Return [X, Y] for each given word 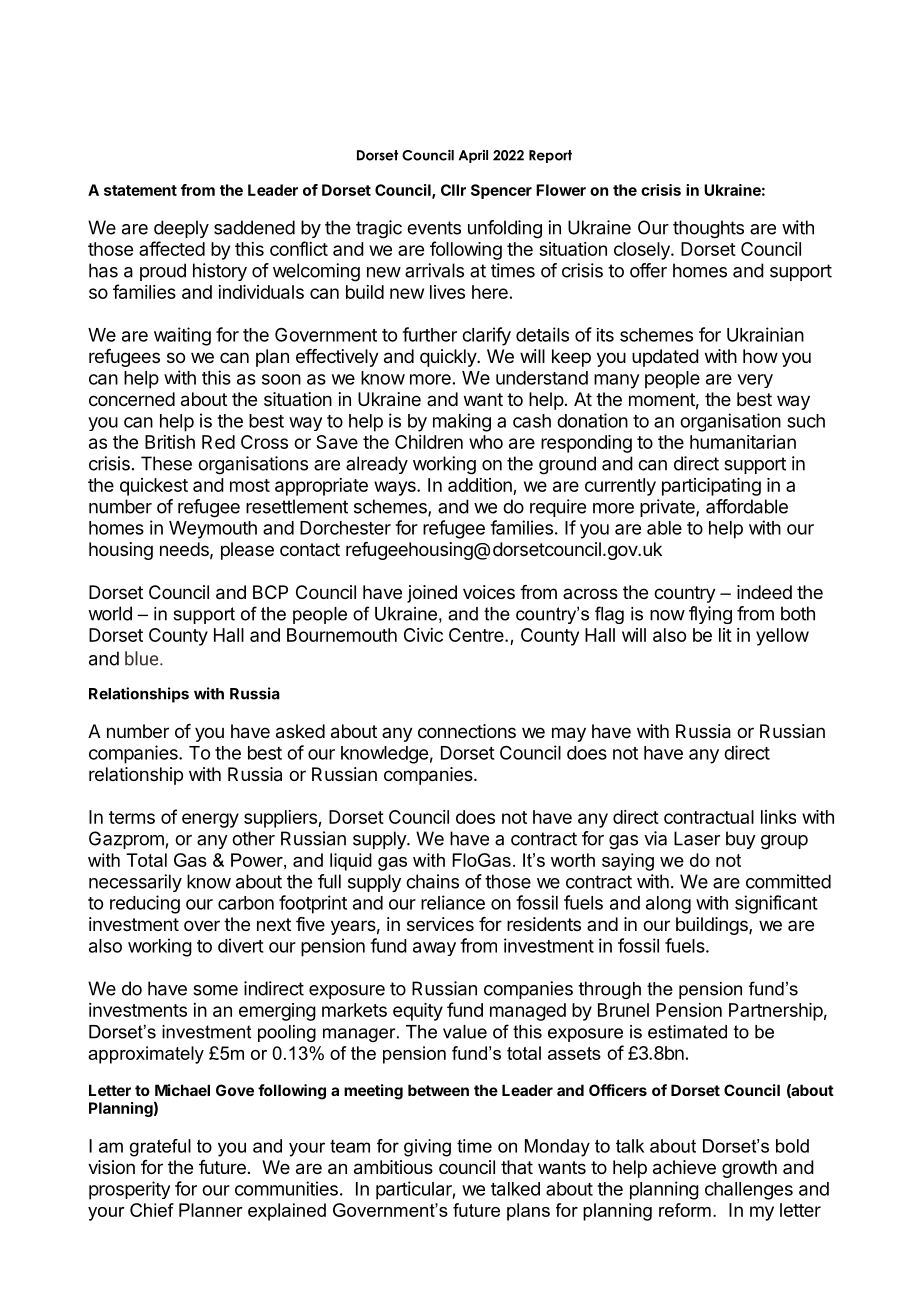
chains [432, 881]
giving [427, 1148]
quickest [154, 487]
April [473, 156]
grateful [160, 1148]
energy [210, 820]
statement [140, 190]
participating [711, 487]
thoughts [708, 229]
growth [749, 1169]
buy [741, 840]
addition [480, 485]
